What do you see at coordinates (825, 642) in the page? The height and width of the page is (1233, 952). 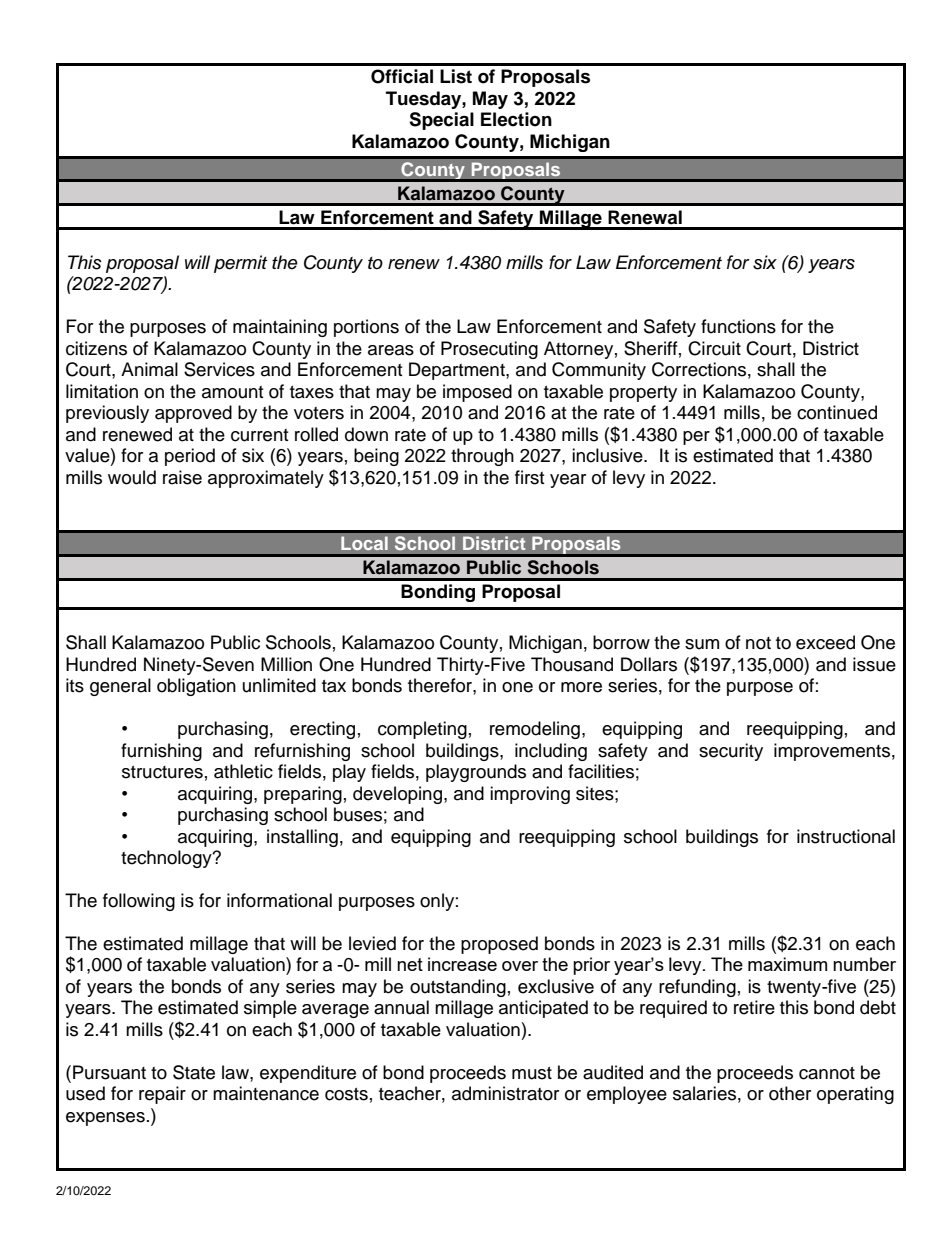 I see `exceed` at bounding box center [825, 642].
